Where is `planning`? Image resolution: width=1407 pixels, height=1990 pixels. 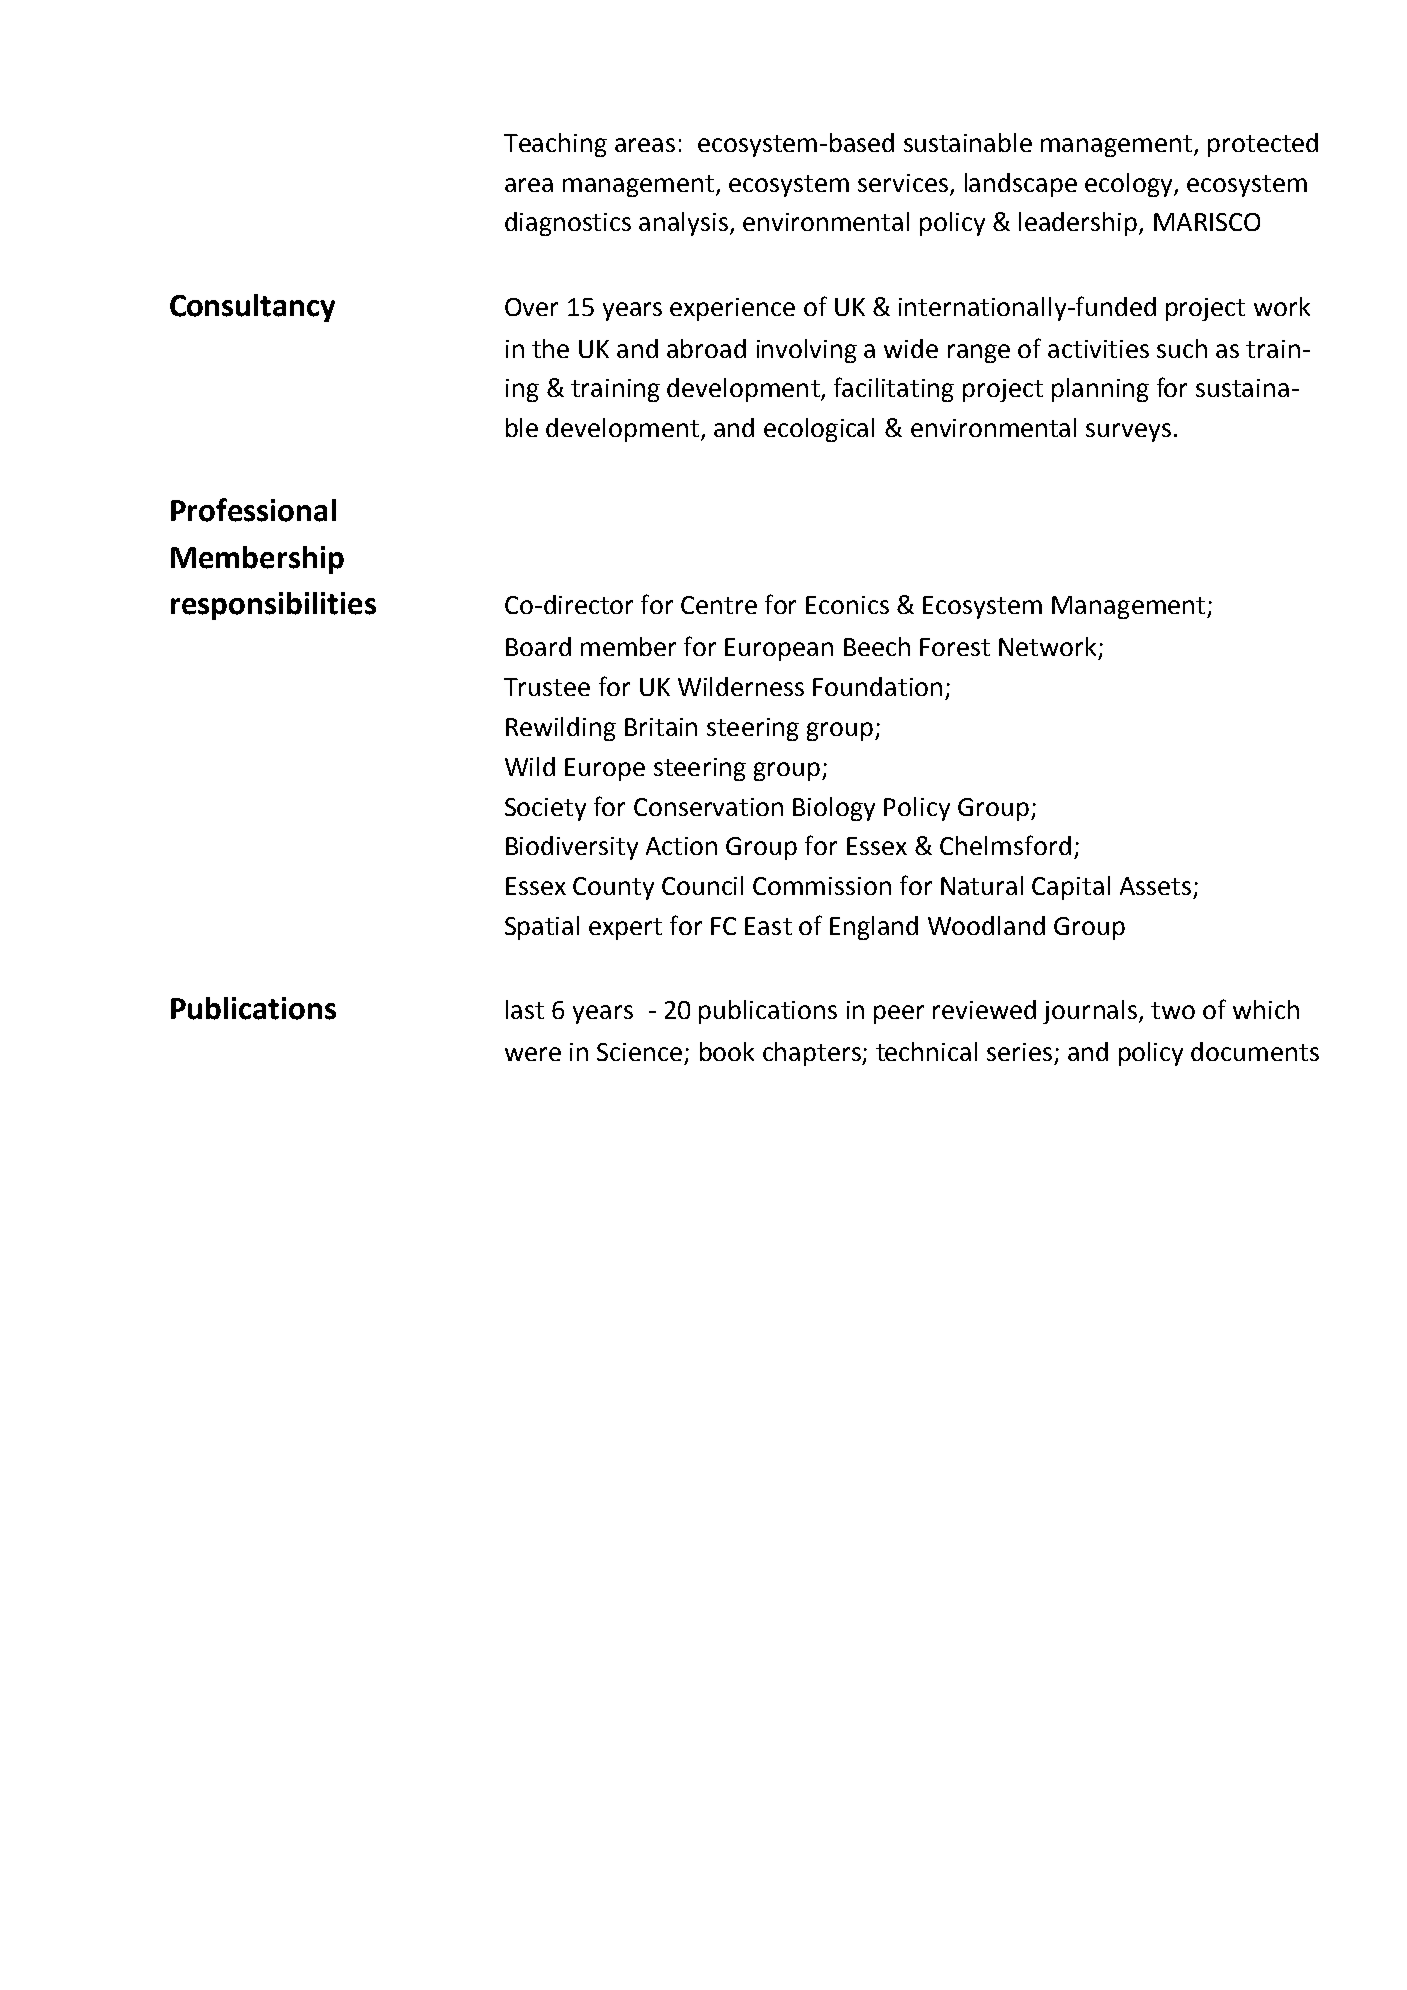
planning is located at coordinates (1100, 390).
